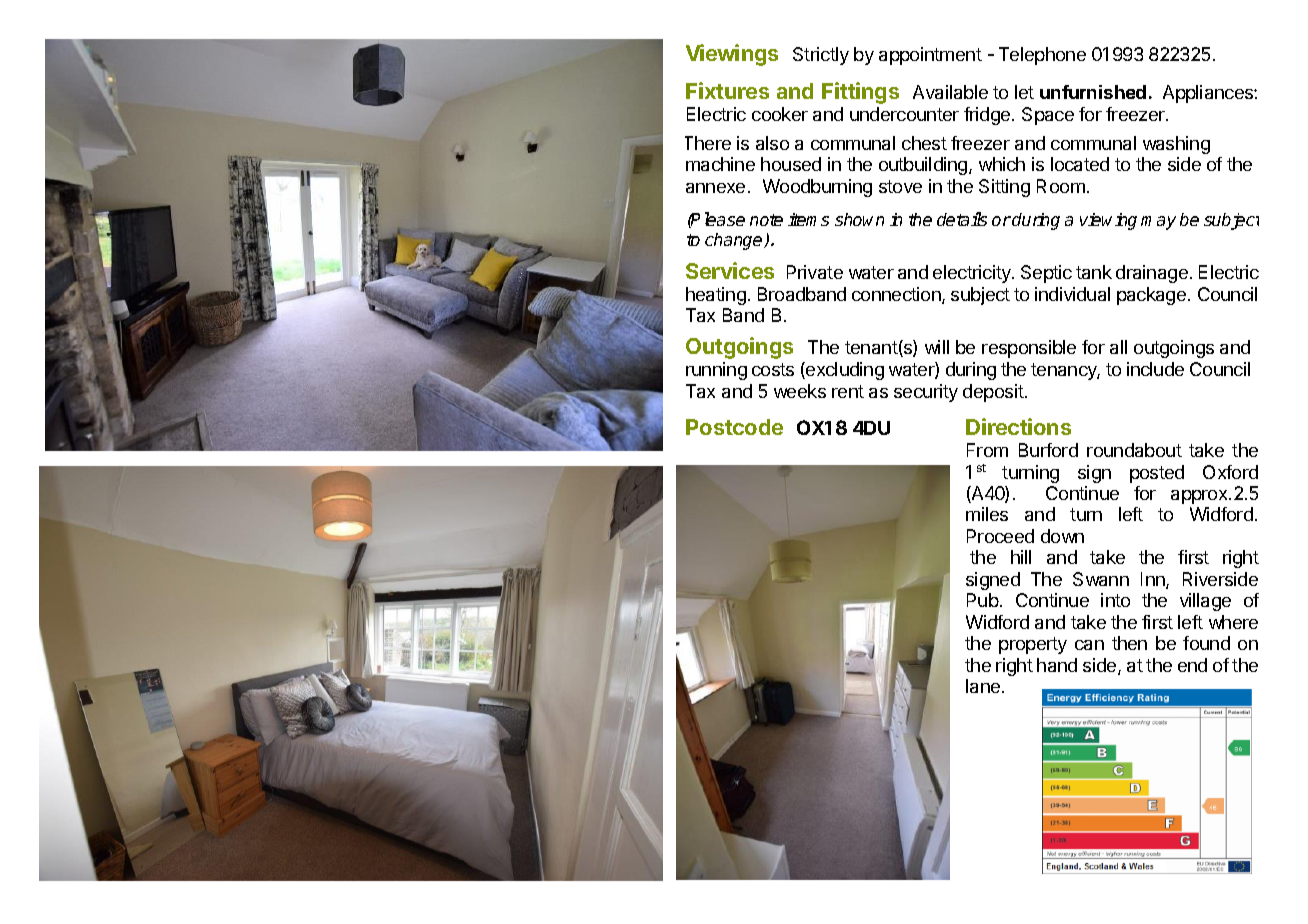 The height and width of the page is (924, 1308). I want to click on note, so click(766, 220).
